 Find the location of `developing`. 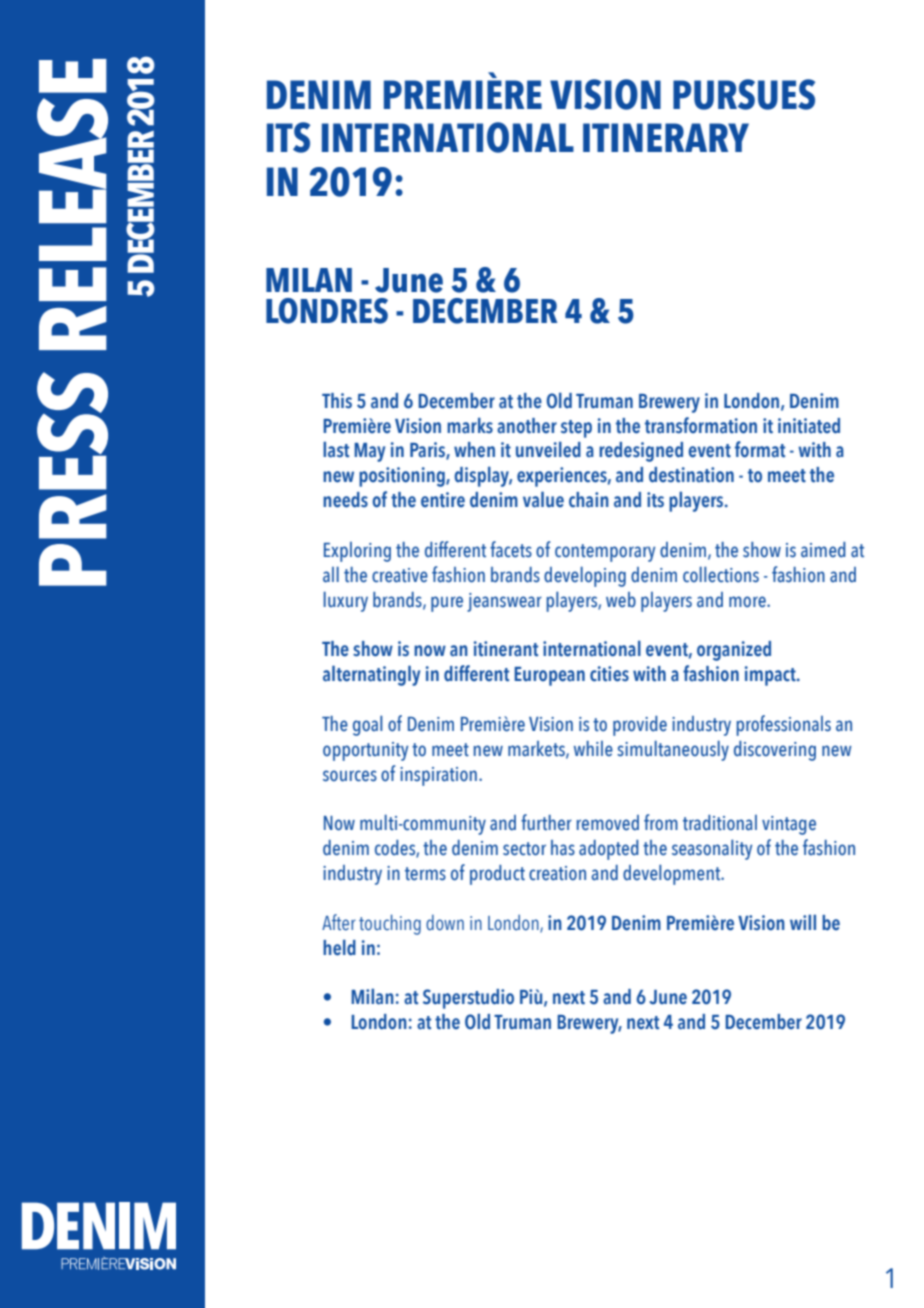

developing is located at coordinates (585, 576).
